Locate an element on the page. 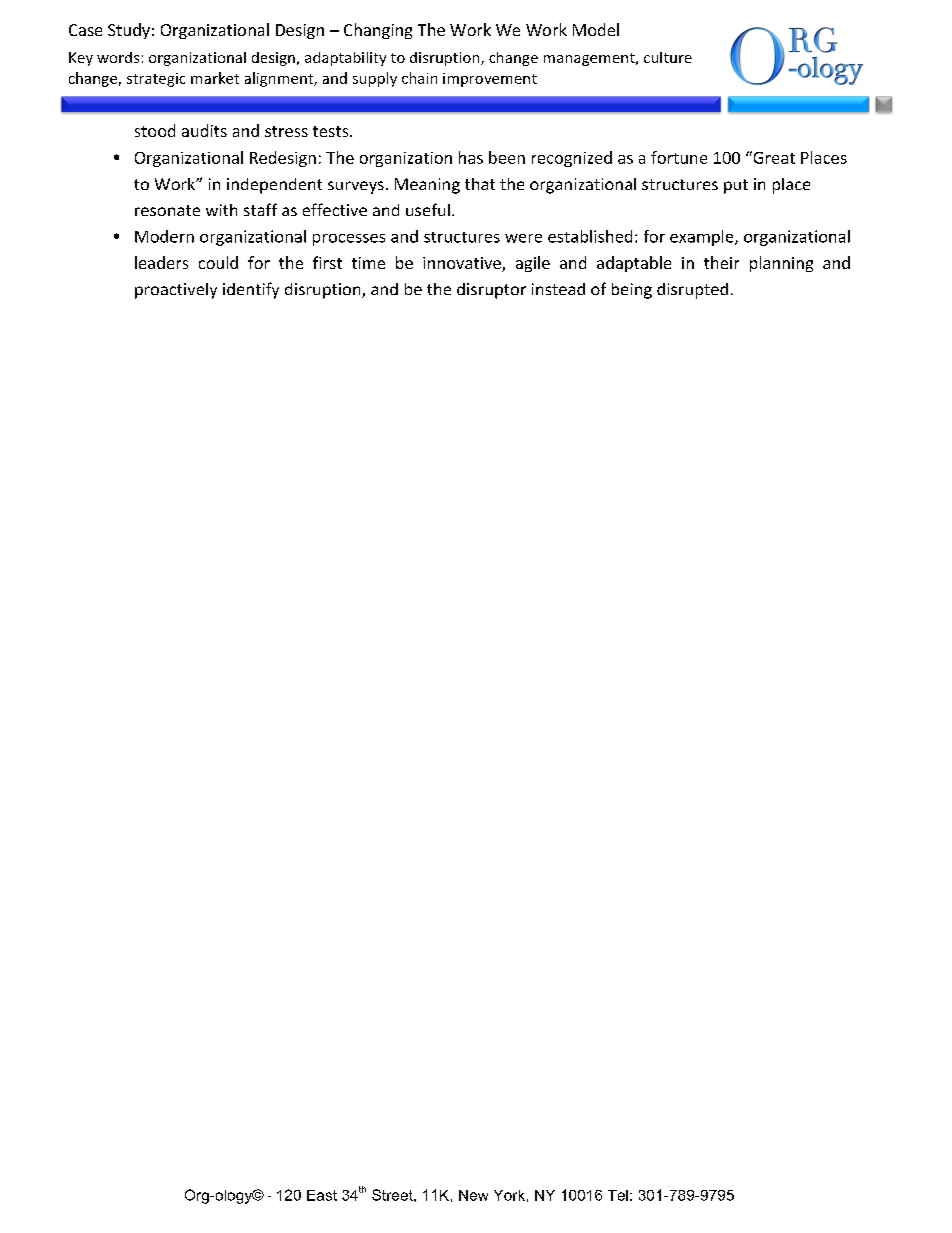  Street is located at coordinates (393, 1195).
